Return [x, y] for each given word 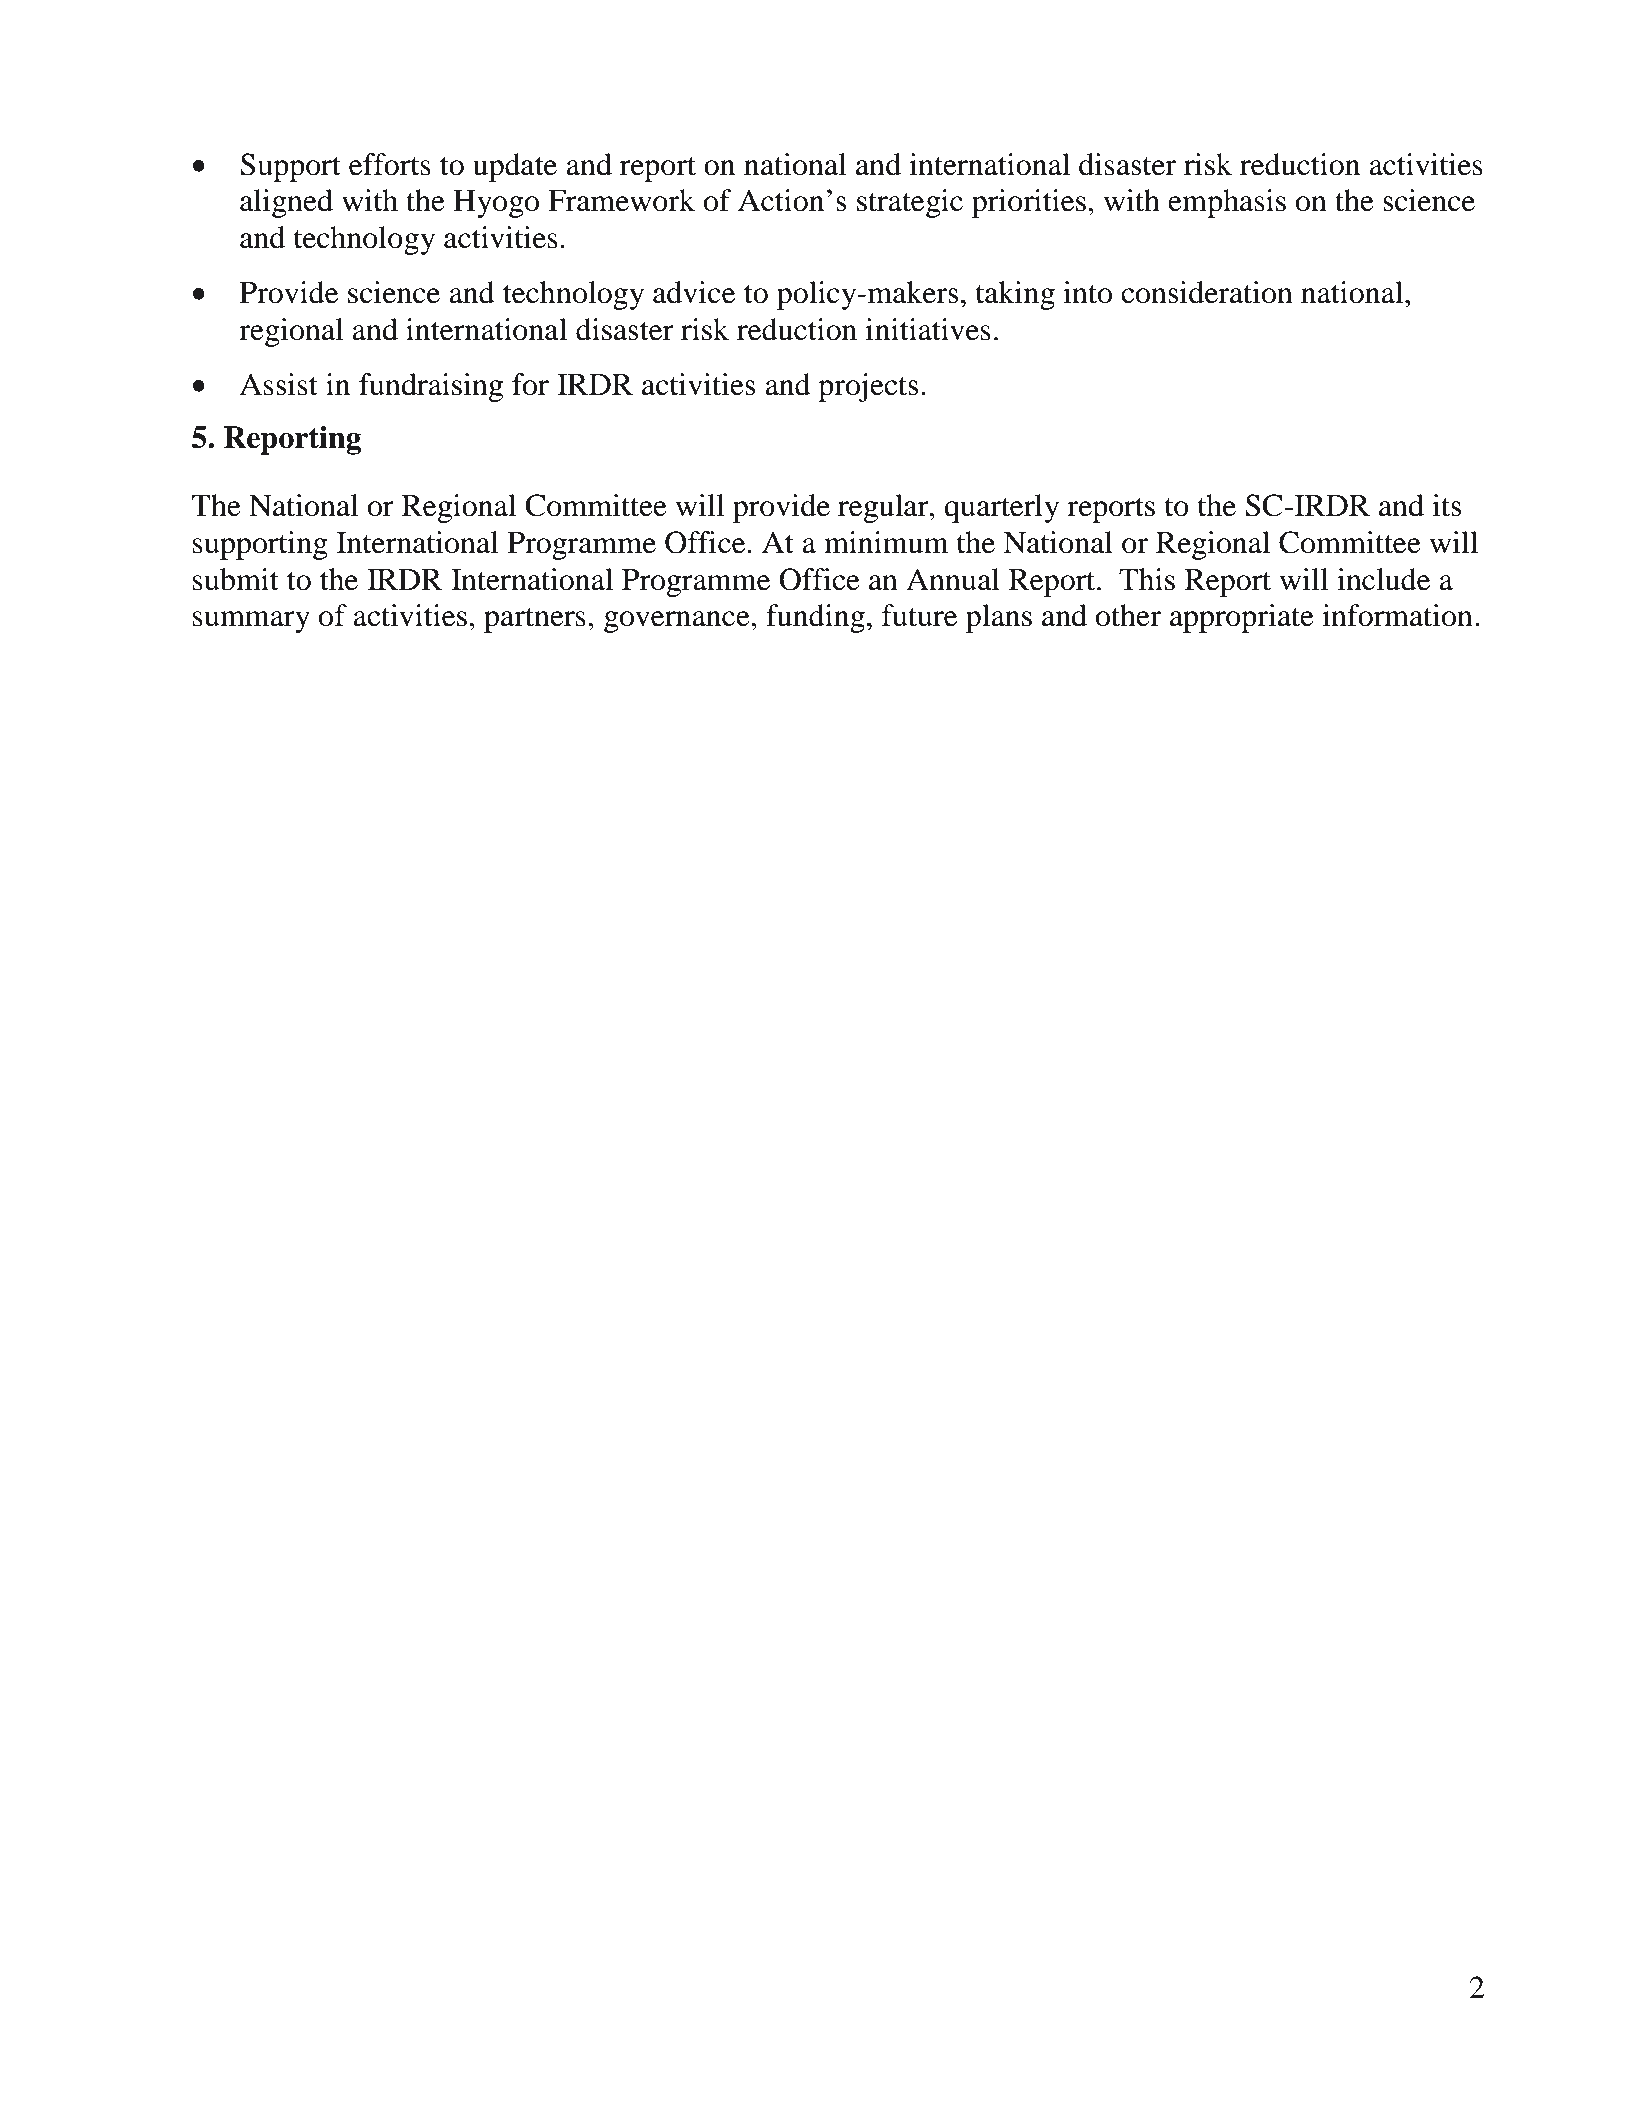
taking [1015, 295]
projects [868, 387]
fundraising [431, 387]
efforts [390, 164]
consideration [1207, 292]
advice [694, 292]
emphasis [1227, 203]
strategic [910, 203]
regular [884, 508]
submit [236, 579]
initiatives [928, 329]
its [1446, 505]
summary [251, 622]
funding [815, 618]
